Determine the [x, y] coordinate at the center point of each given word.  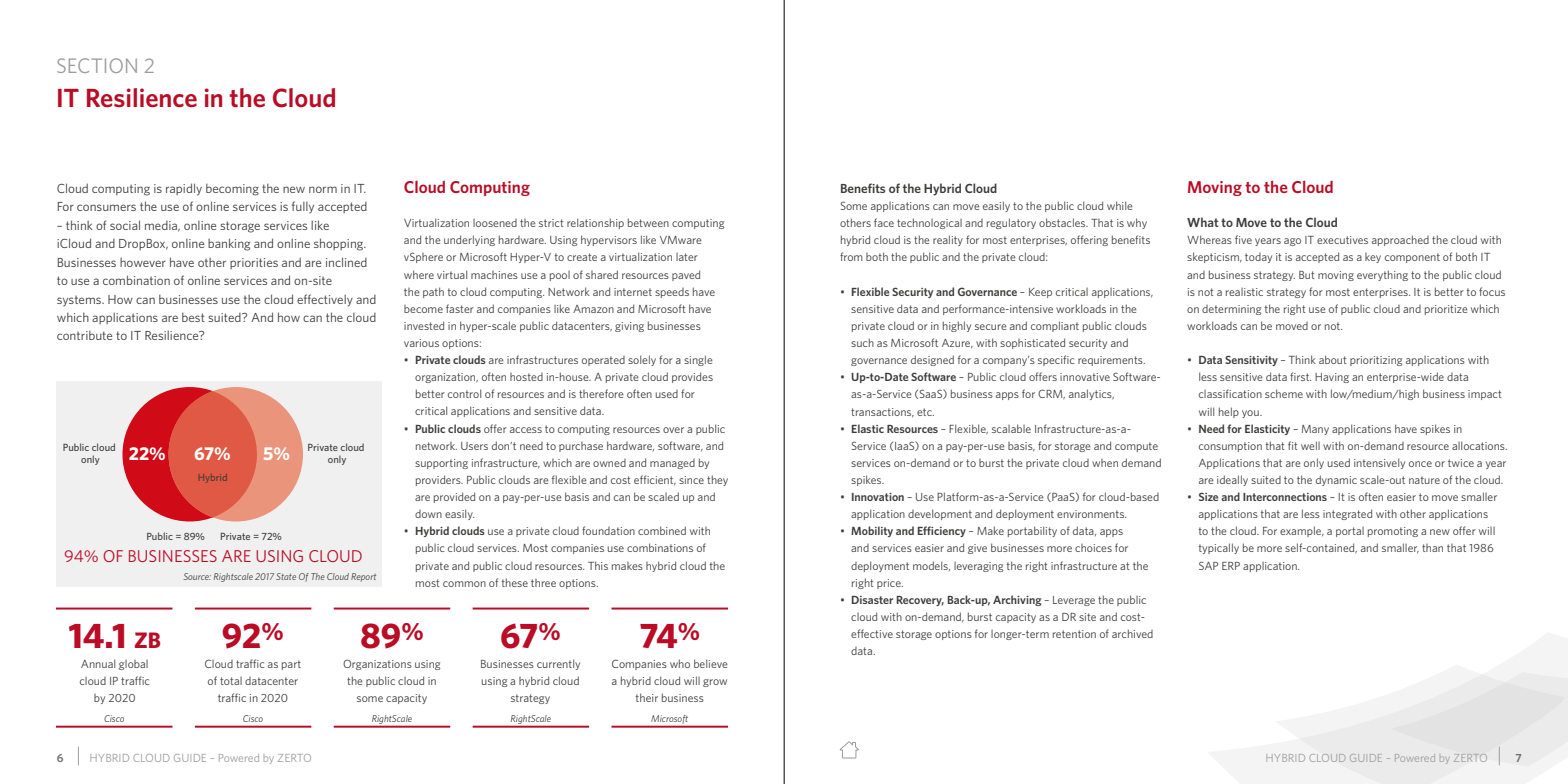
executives [1342, 240]
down [428, 514]
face [884, 222]
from [851, 256]
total [231, 681]
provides [692, 377]
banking [229, 244]
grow [715, 683]
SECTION [97, 65]
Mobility [872, 531]
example [1302, 531]
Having [1332, 378]
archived [1132, 633]
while [1120, 205]
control [464, 393]
